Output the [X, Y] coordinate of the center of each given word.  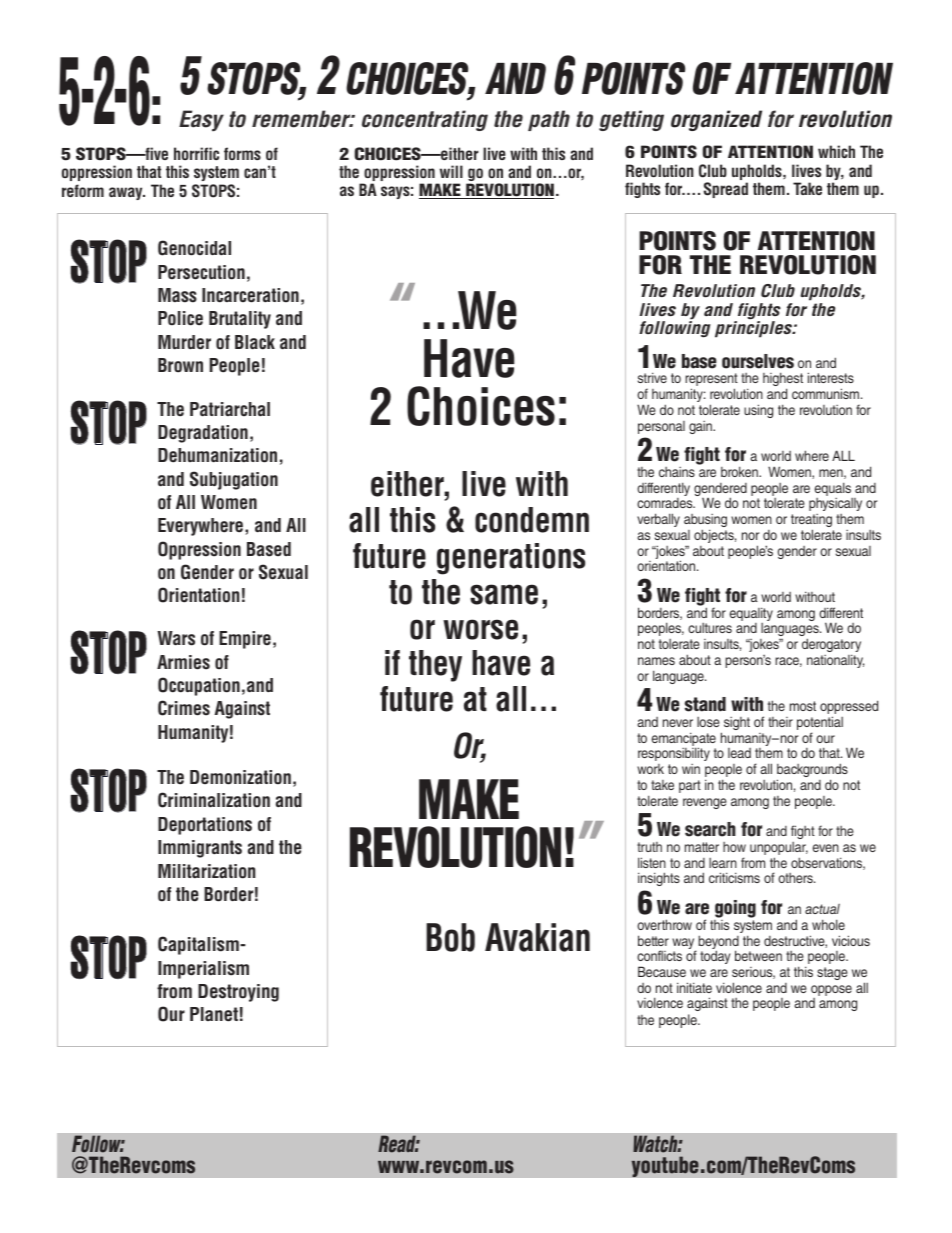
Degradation [203, 434]
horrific [196, 153]
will [451, 171]
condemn [532, 520]
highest [783, 381]
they [435, 666]
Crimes [184, 708]
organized [716, 120]
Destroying [238, 993]
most [803, 706]
